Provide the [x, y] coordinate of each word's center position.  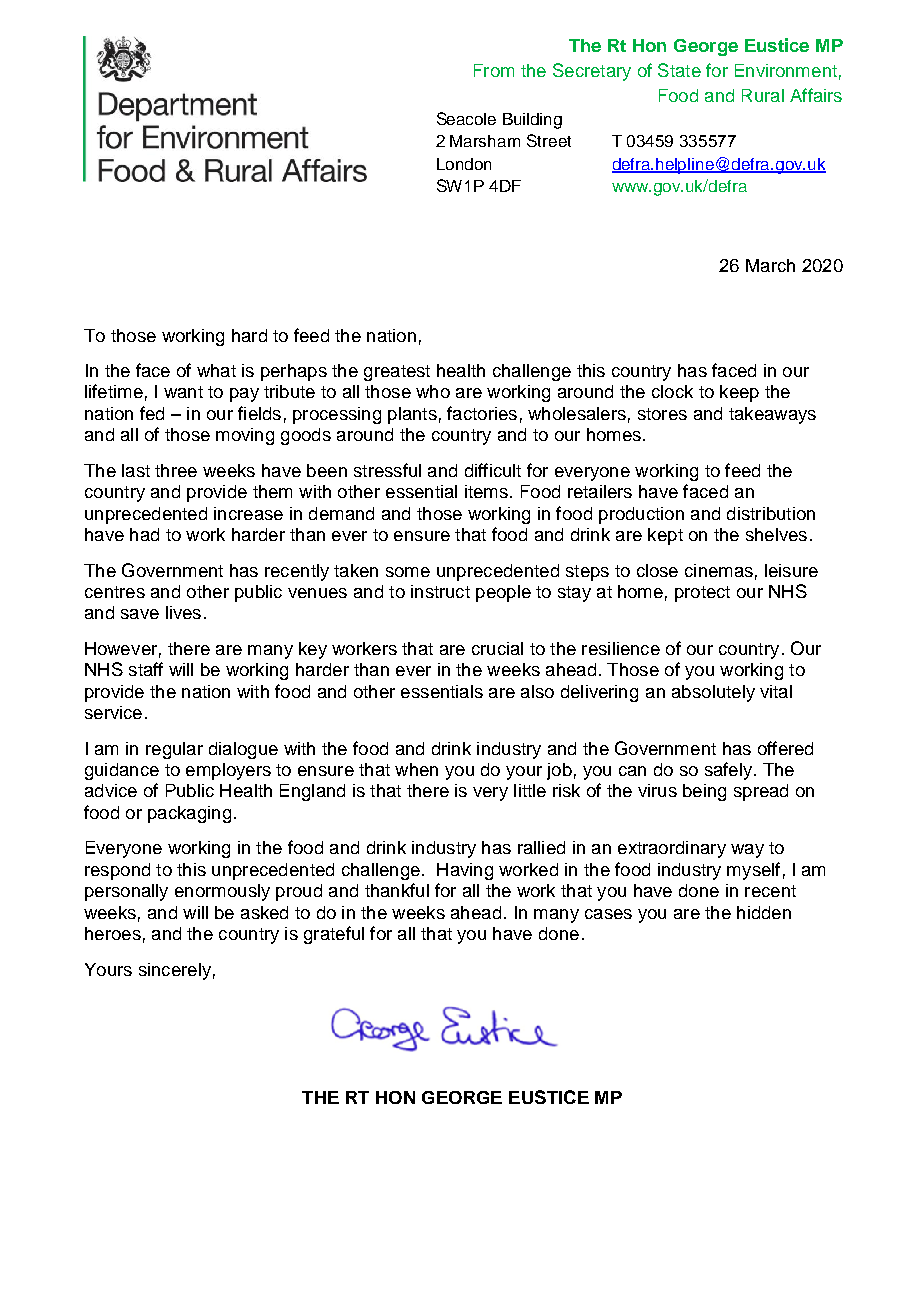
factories [482, 413]
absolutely [713, 693]
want [183, 392]
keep [739, 393]
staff [146, 669]
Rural [763, 95]
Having [465, 871]
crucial [497, 648]
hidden [764, 912]
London [464, 164]
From [494, 70]
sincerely [175, 971]
